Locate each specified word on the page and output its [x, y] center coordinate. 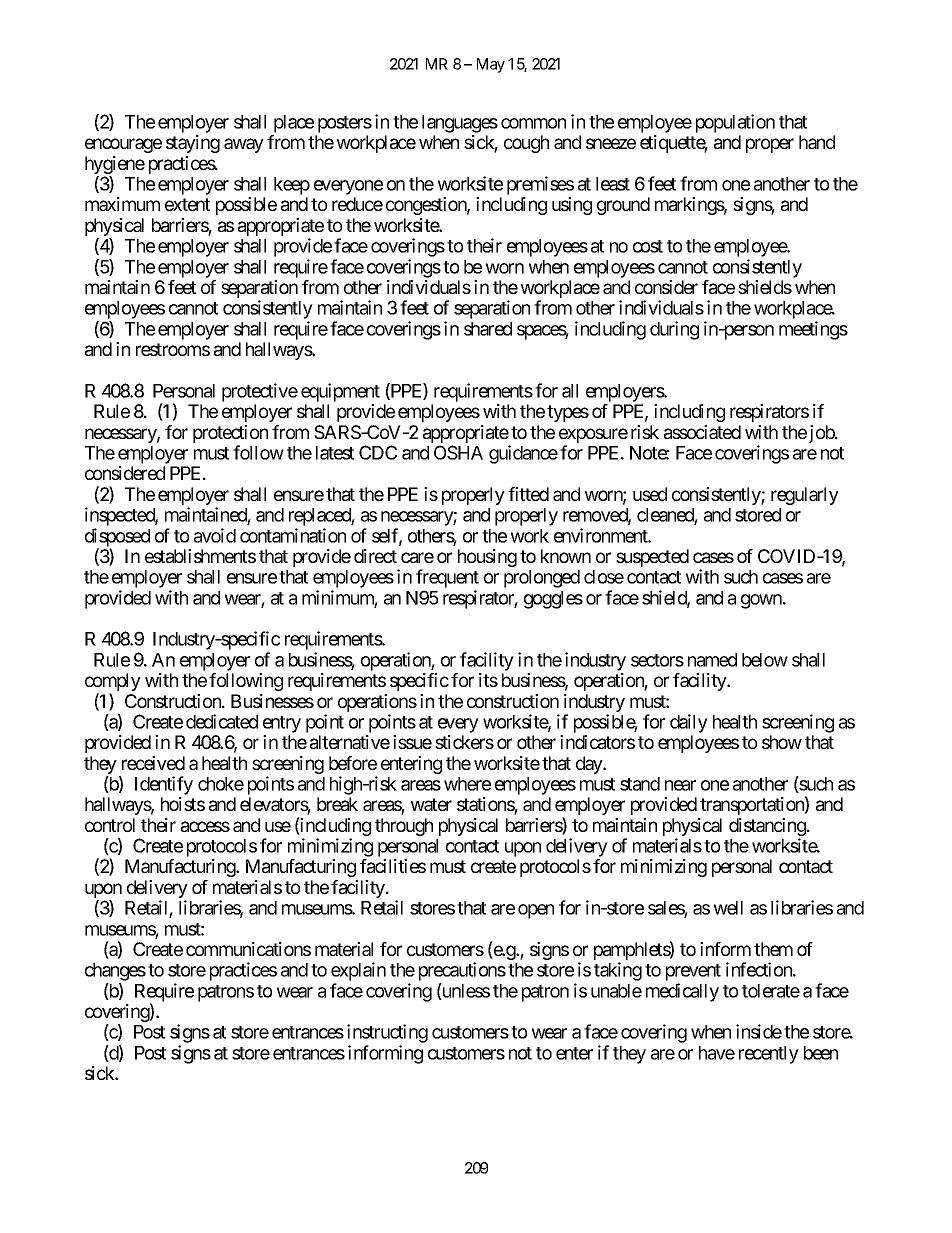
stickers [464, 742]
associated [702, 432]
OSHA [458, 452]
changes [115, 972]
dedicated [222, 721]
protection [230, 435]
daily [689, 723]
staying [193, 144]
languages [460, 124]
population [735, 123]
